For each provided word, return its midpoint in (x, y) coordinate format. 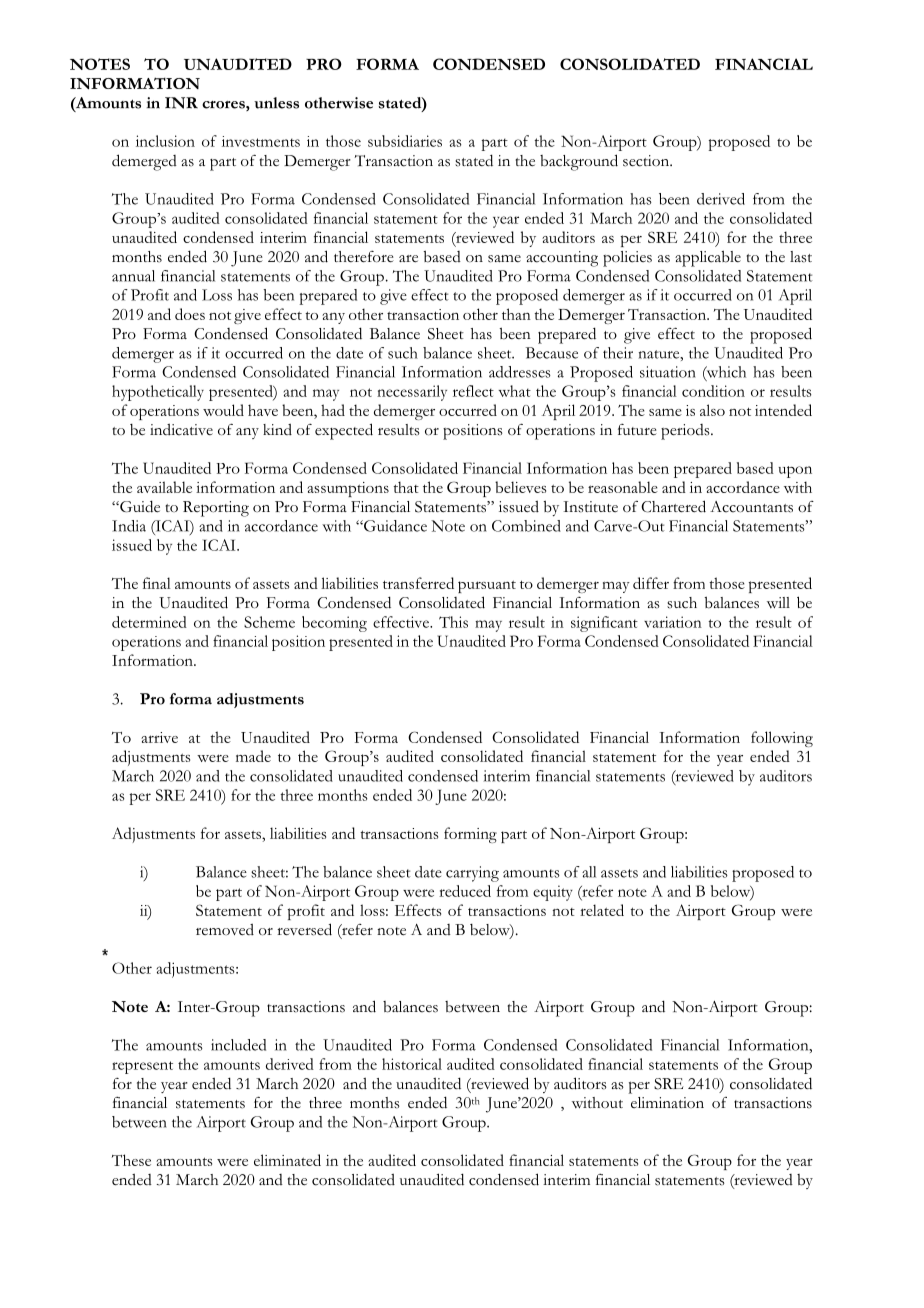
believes (520, 487)
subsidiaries (405, 141)
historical (412, 1064)
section (647, 161)
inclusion (165, 141)
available (164, 487)
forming (470, 835)
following (782, 739)
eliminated (287, 1160)
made (253, 756)
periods (686, 432)
